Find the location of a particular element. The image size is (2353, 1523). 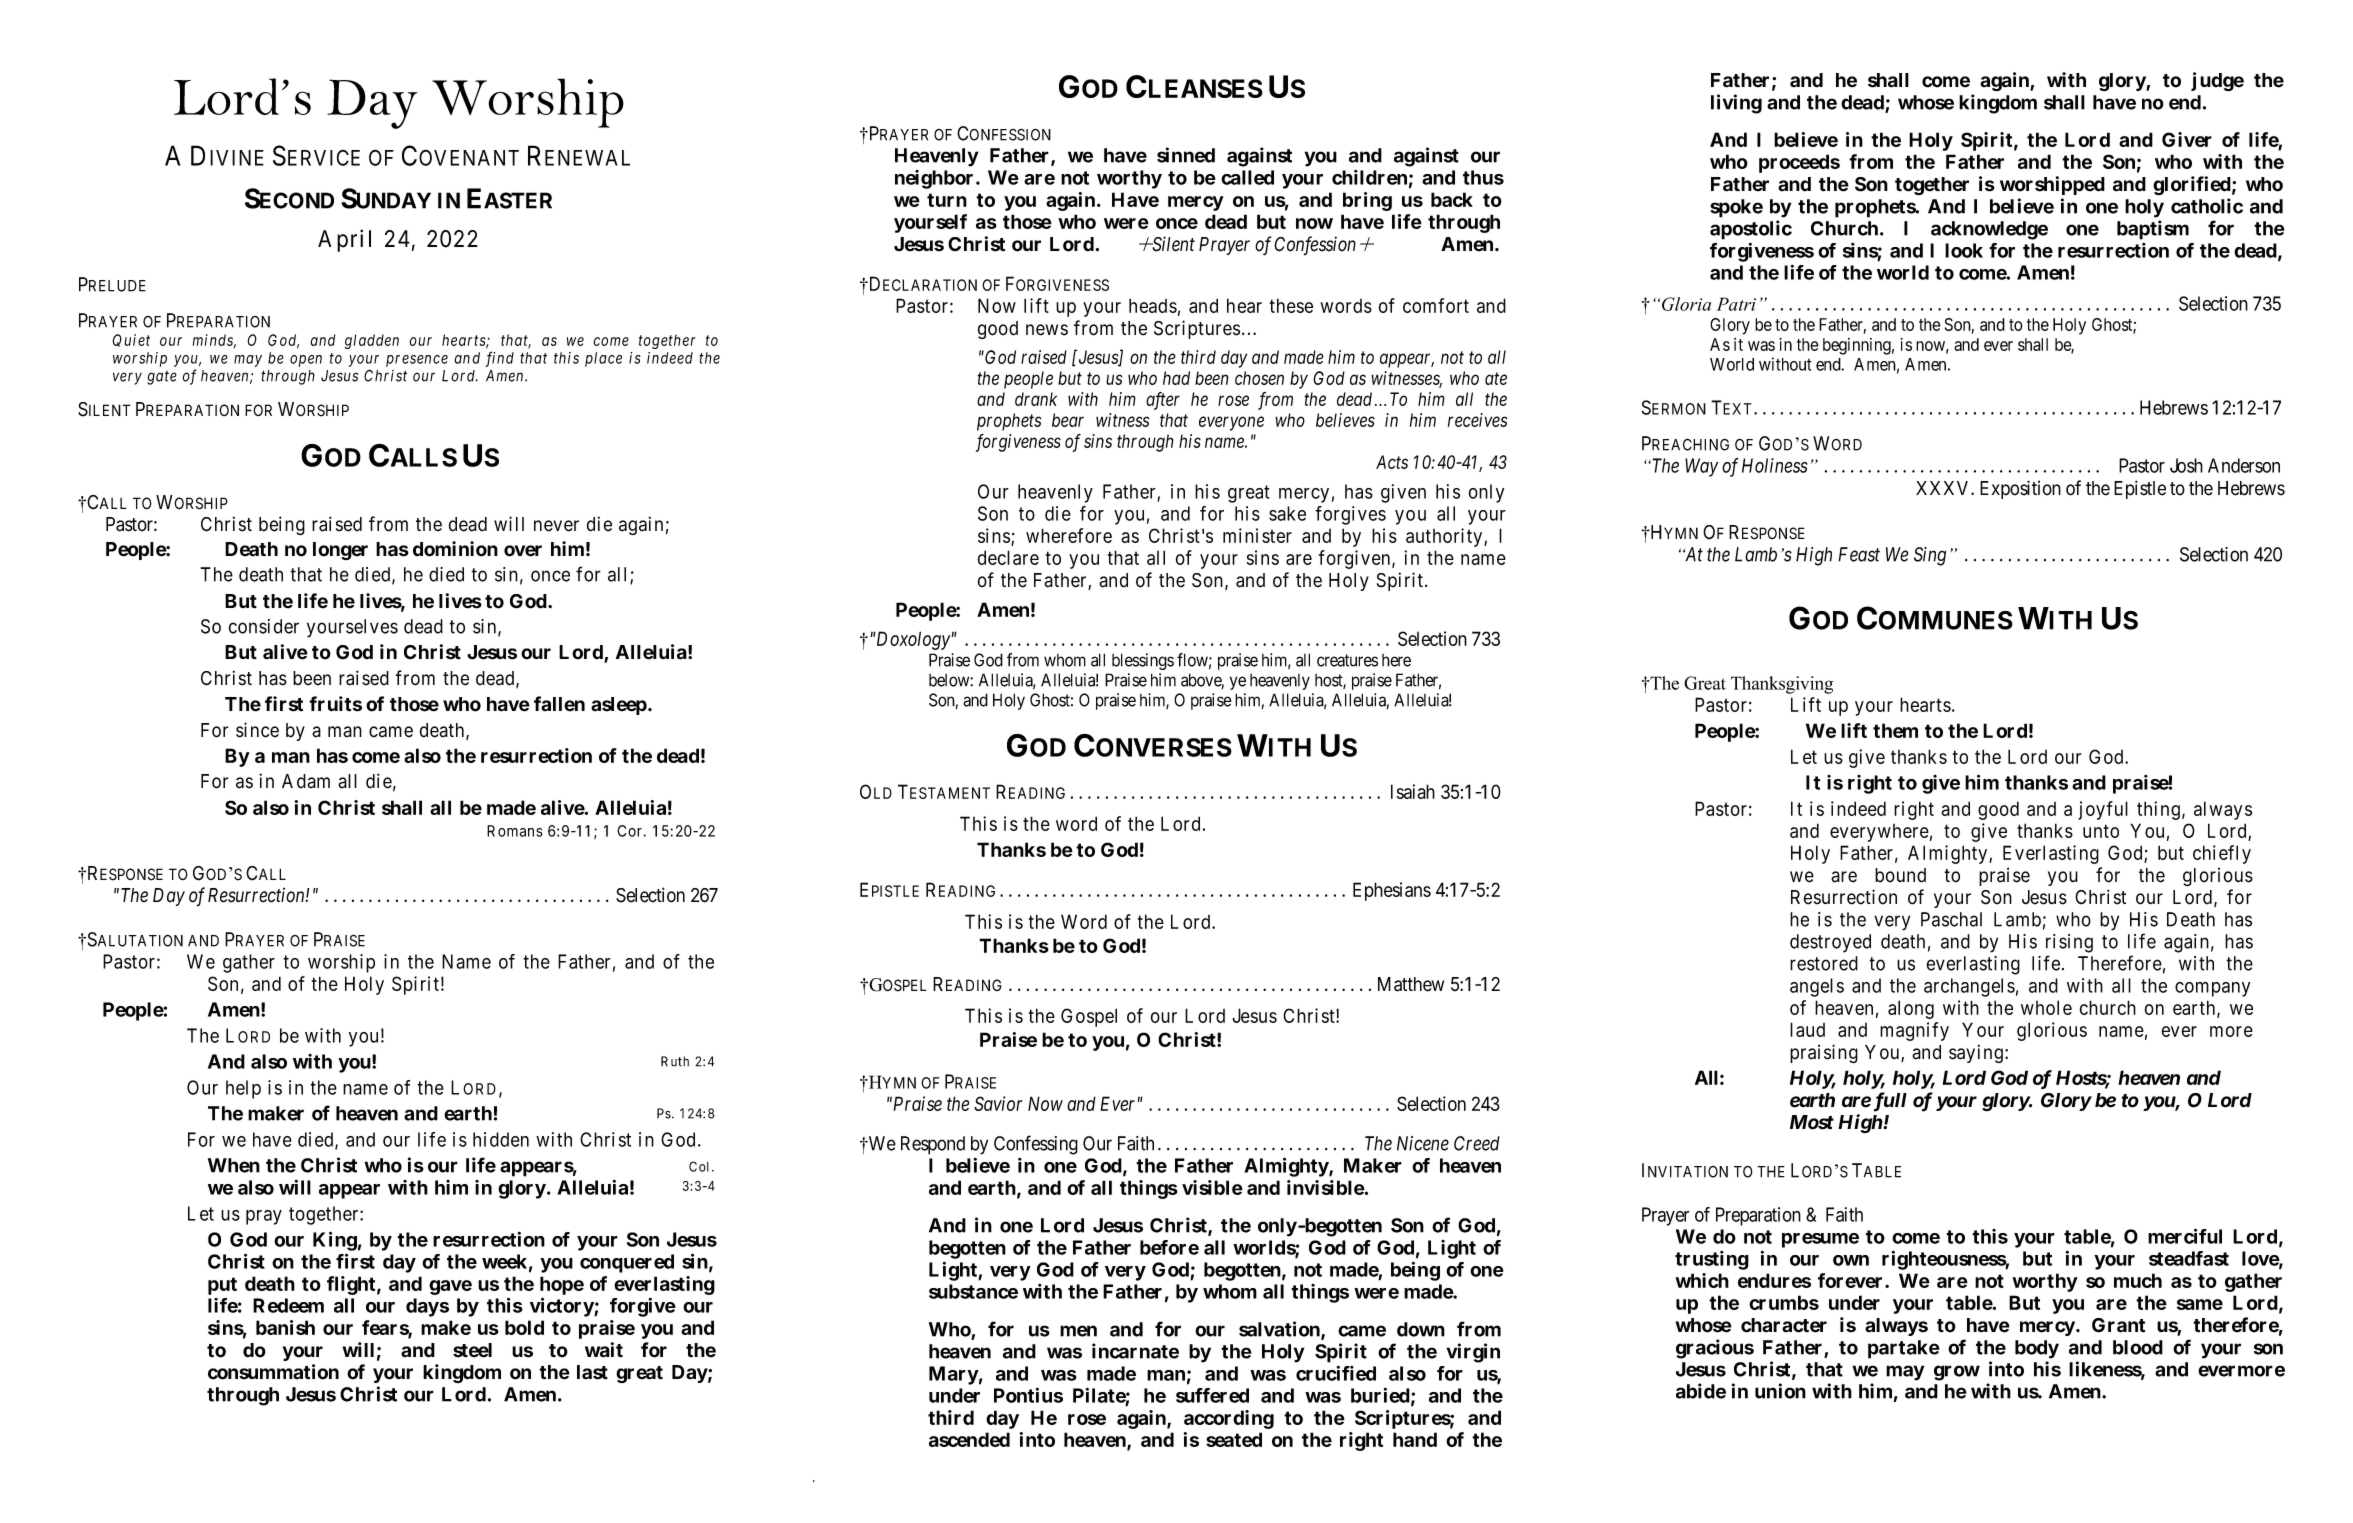

Isaiah is located at coordinates (1413, 791).
